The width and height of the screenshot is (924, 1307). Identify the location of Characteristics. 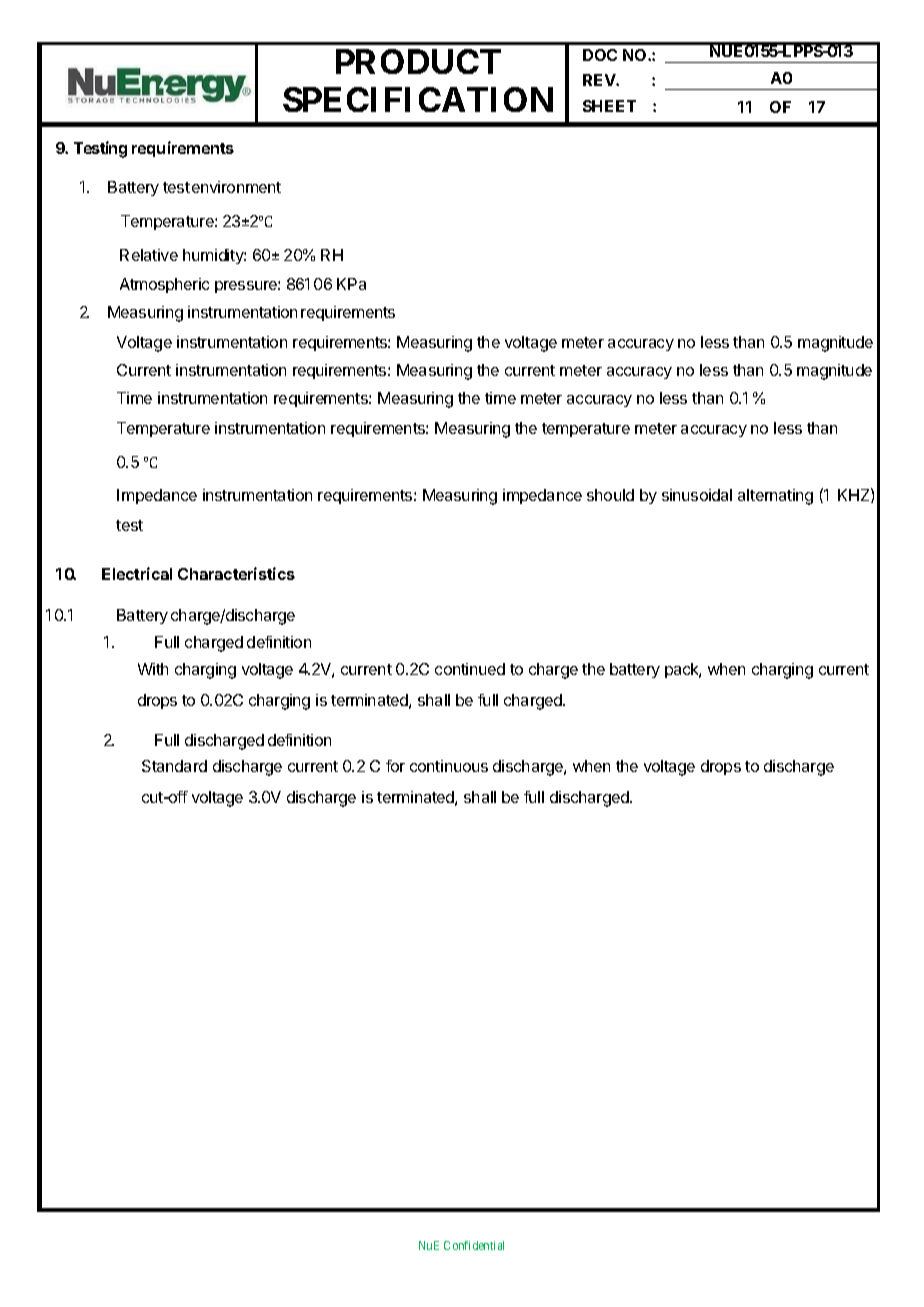
(236, 573).
